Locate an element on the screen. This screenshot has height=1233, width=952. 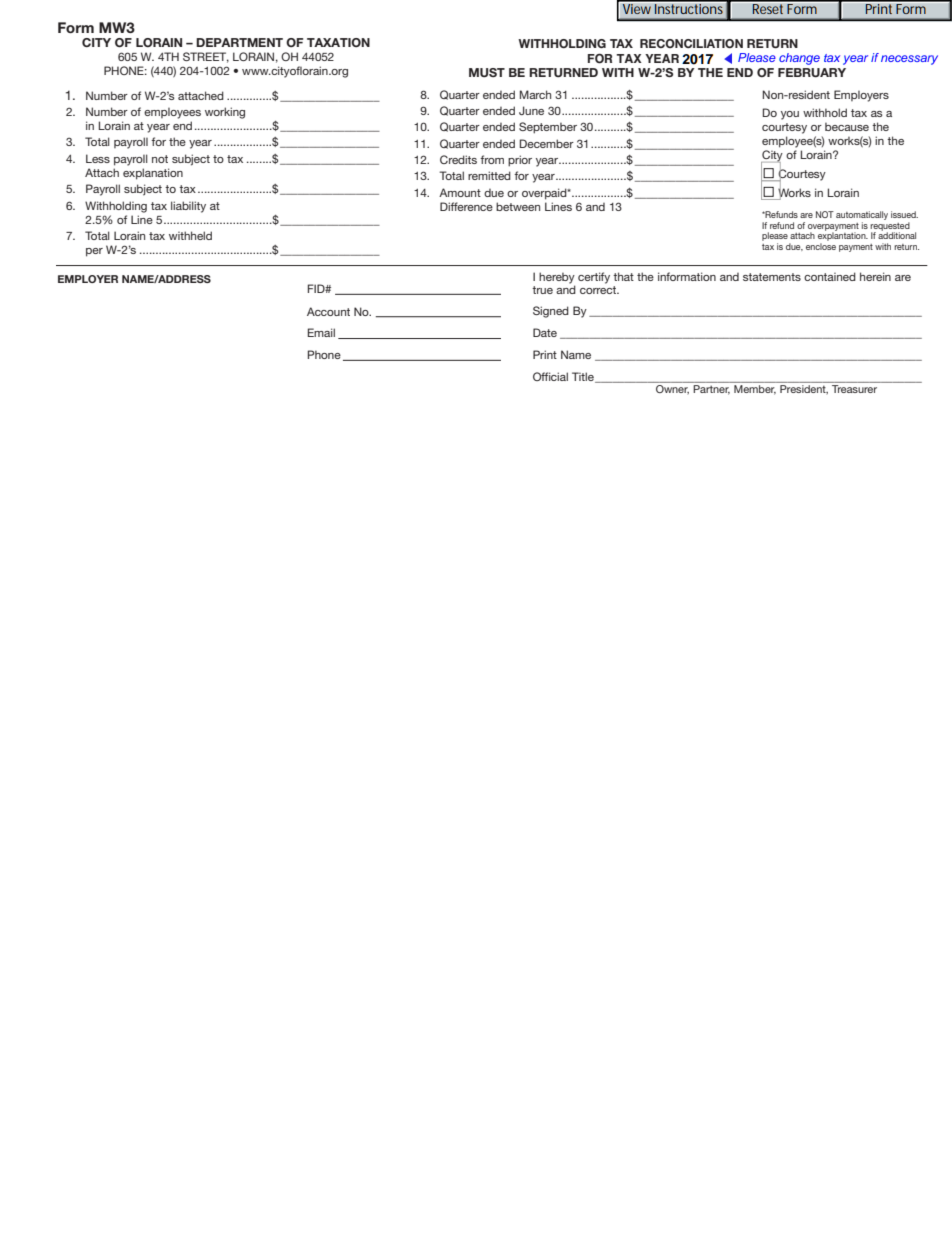
September is located at coordinates (548, 128).
